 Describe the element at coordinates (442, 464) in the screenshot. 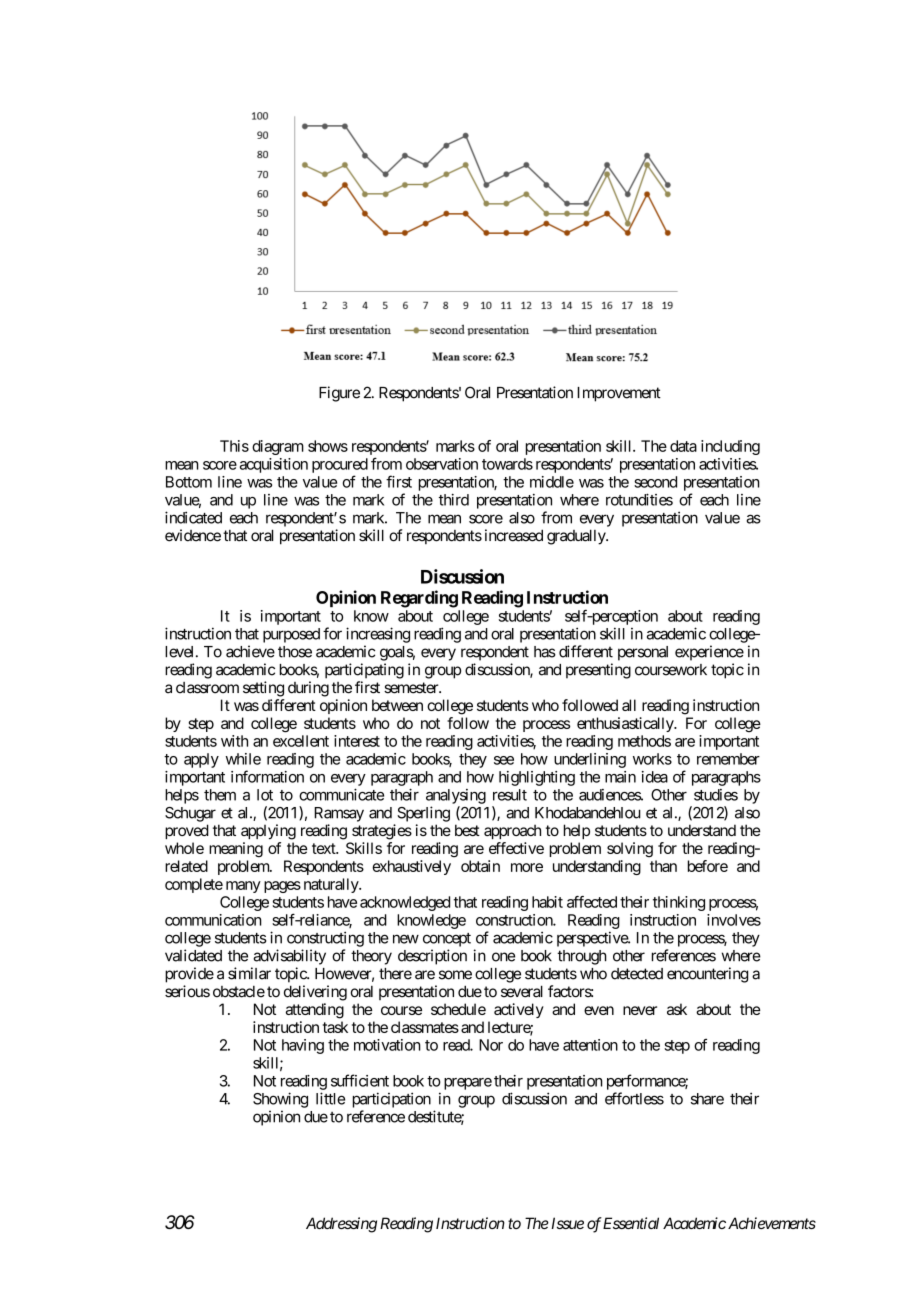

I see `observation` at that location.
